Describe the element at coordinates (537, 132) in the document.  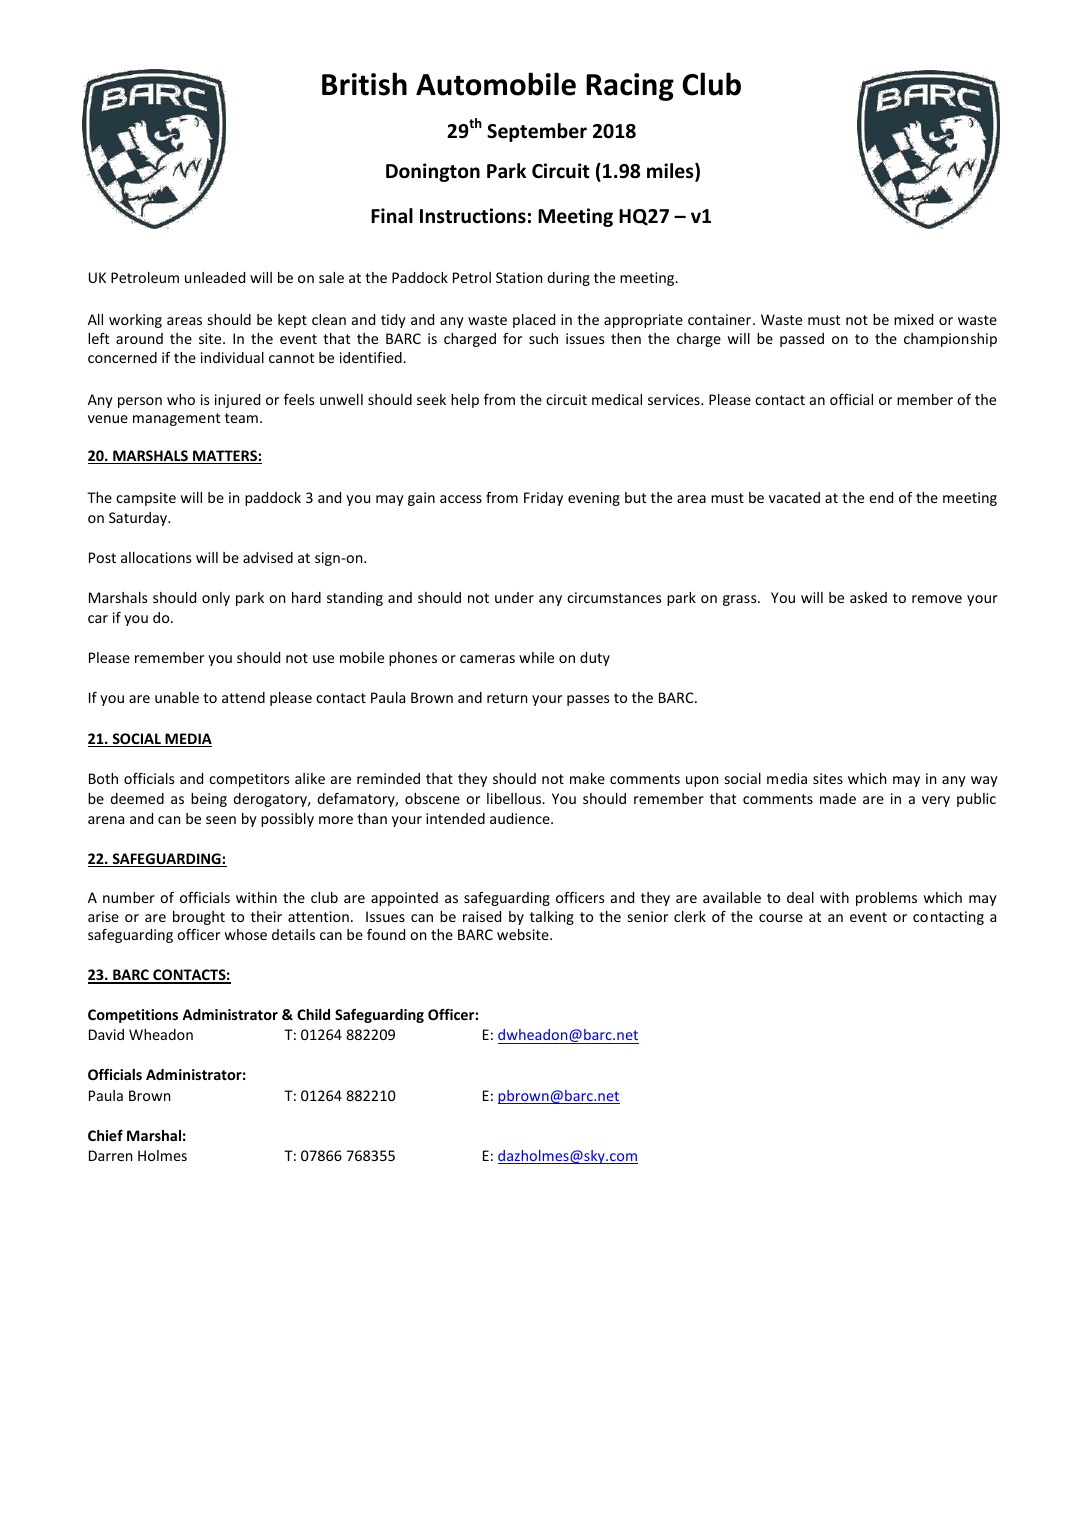
I see `September` at that location.
